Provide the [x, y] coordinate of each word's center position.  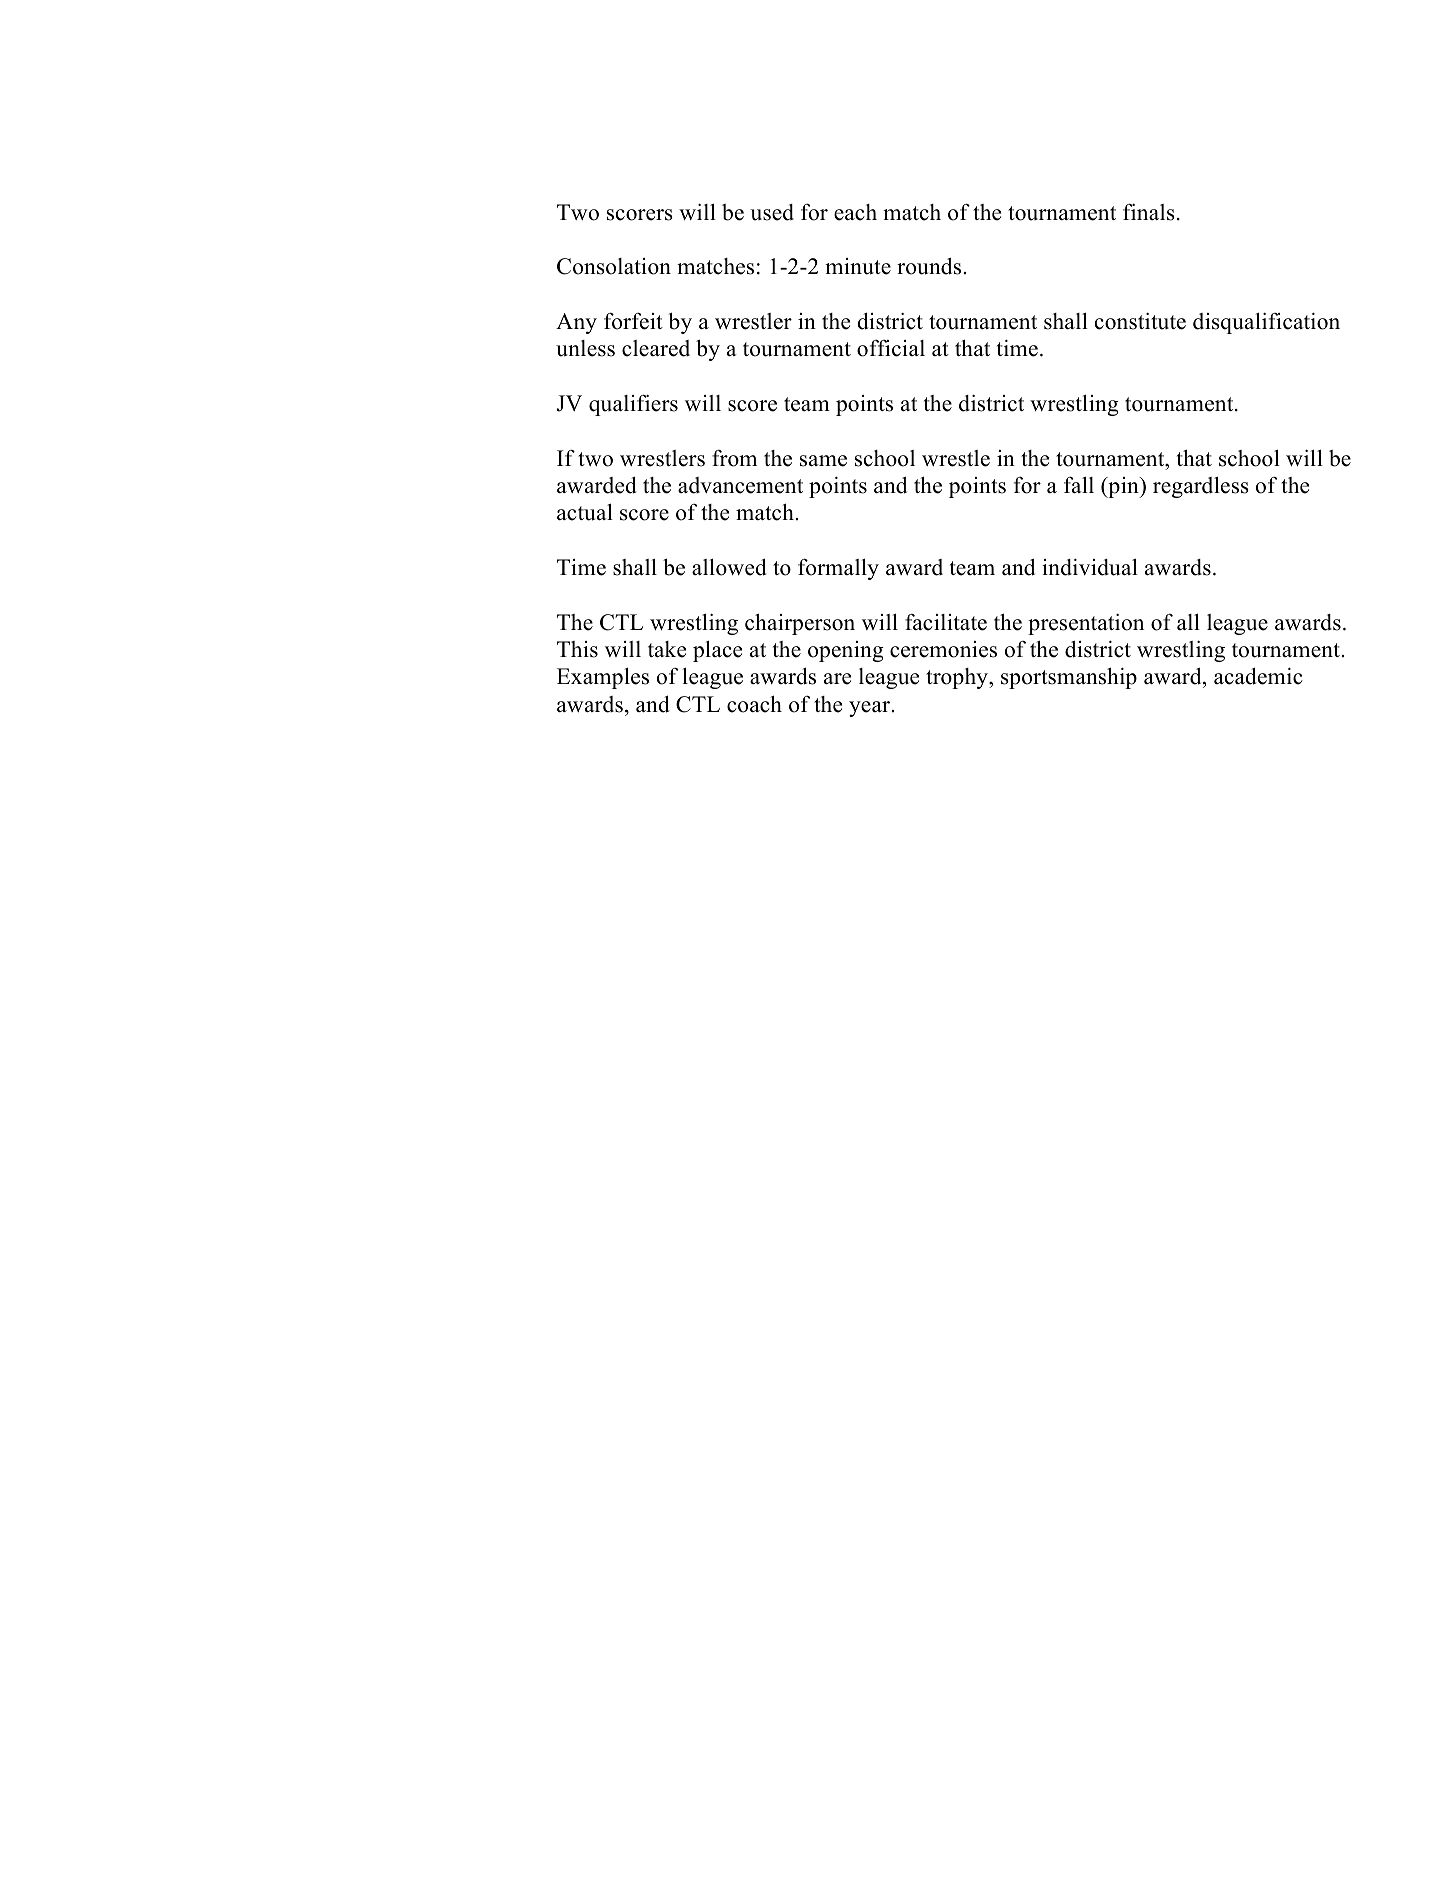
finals [1149, 212]
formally [838, 569]
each [855, 212]
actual [585, 512]
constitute [1140, 321]
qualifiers [633, 405]
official [891, 348]
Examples [603, 678]
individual [1090, 567]
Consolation [614, 266]
